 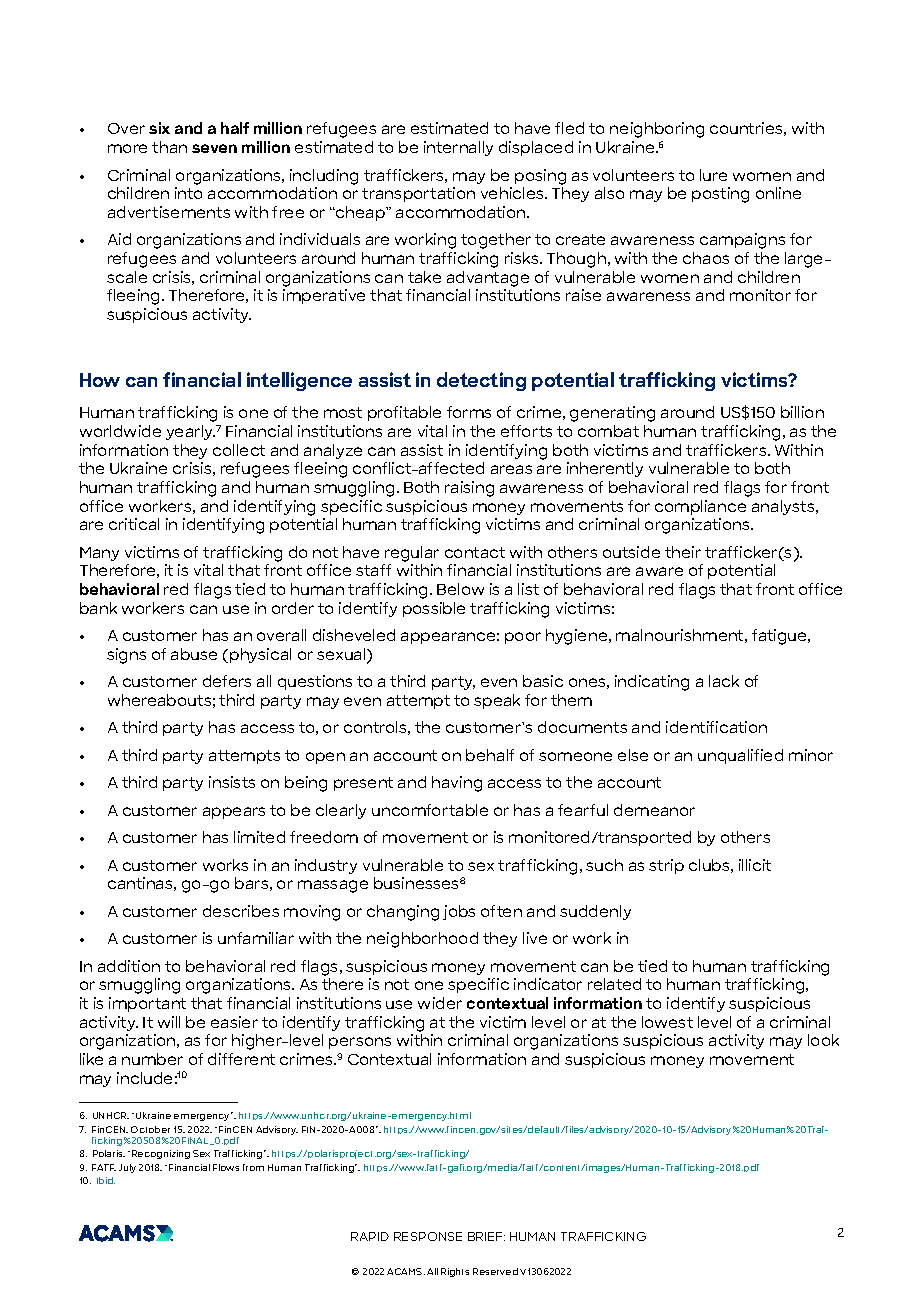 What do you see at coordinates (497, 701) in the document?
I see `speak` at bounding box center [497, 701].
